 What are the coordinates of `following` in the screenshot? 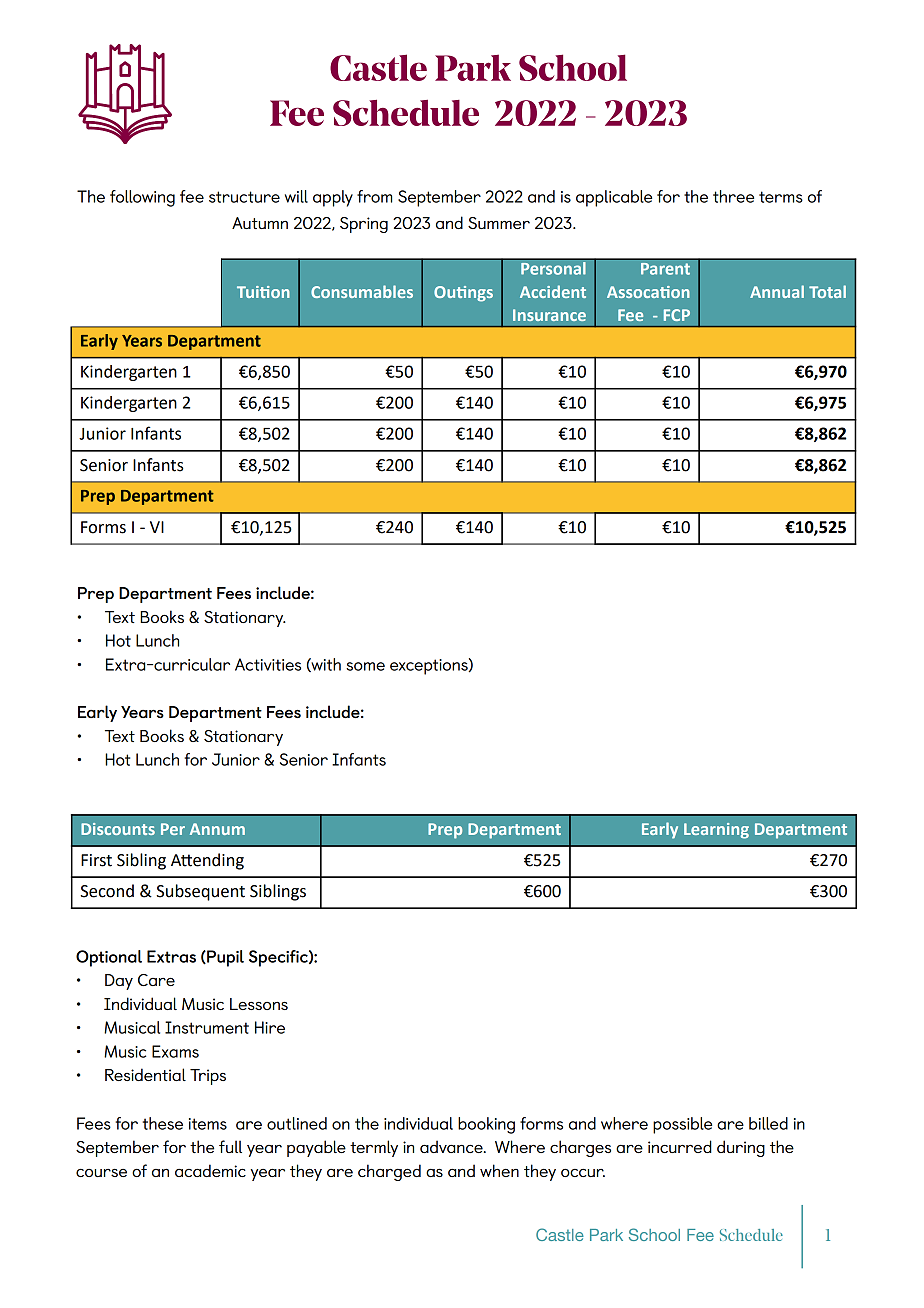 It's located at (142, 198).
